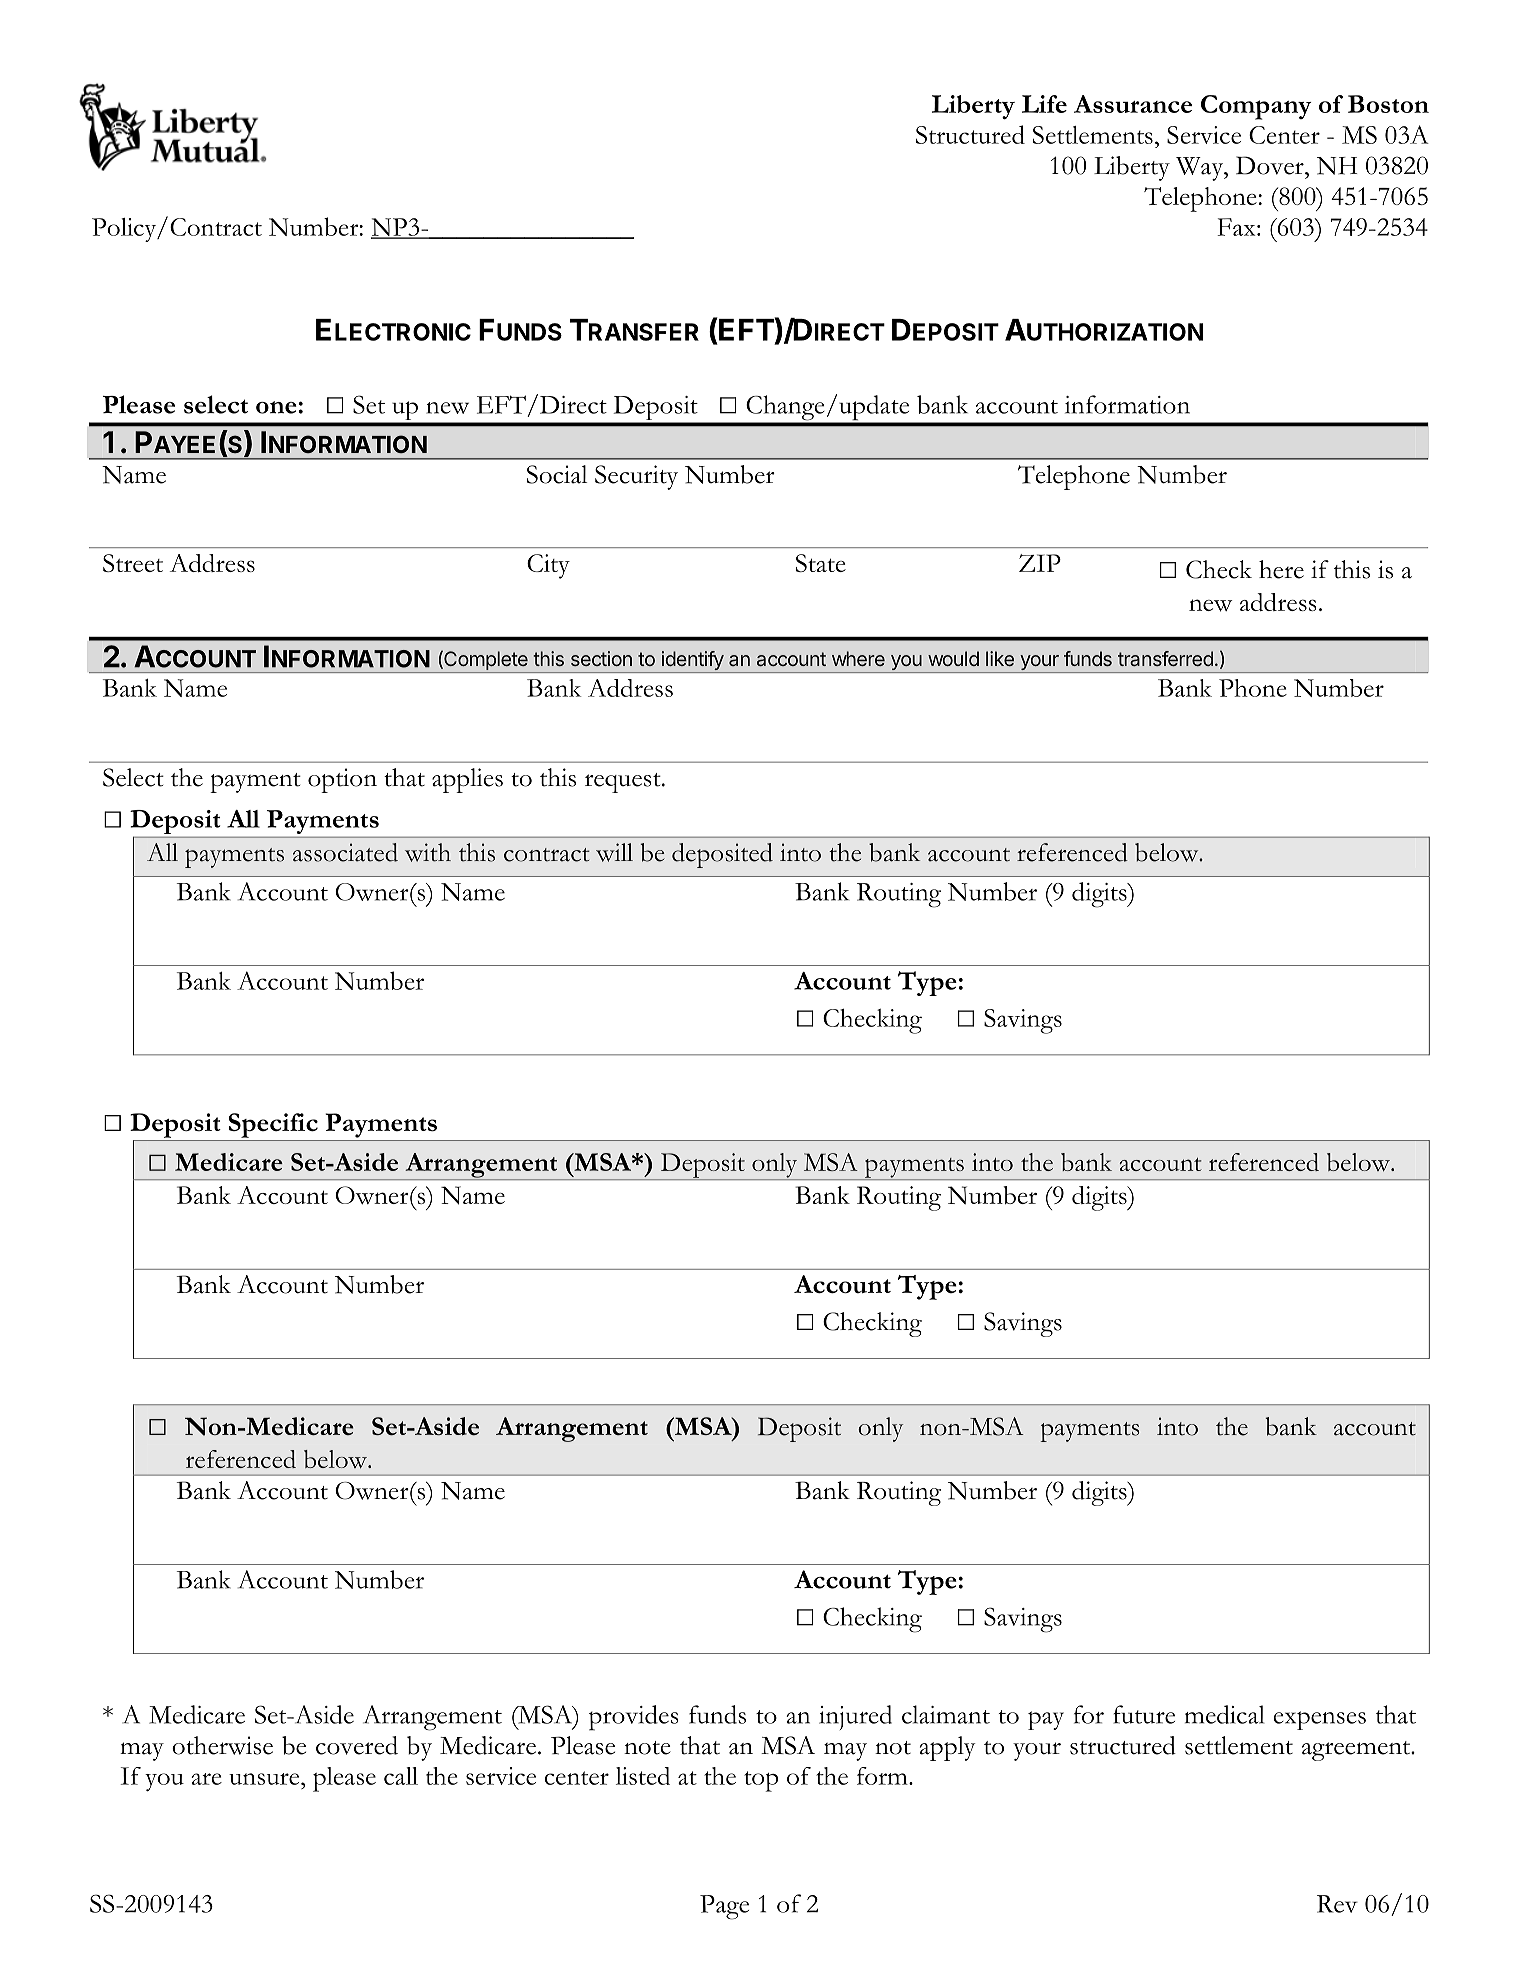 Image resolution: width=1518 pixels, height=1964 pixels. What do you see at coordinates (557, 474) in the image?
I see `Social` at bounding box center [557, 474].
